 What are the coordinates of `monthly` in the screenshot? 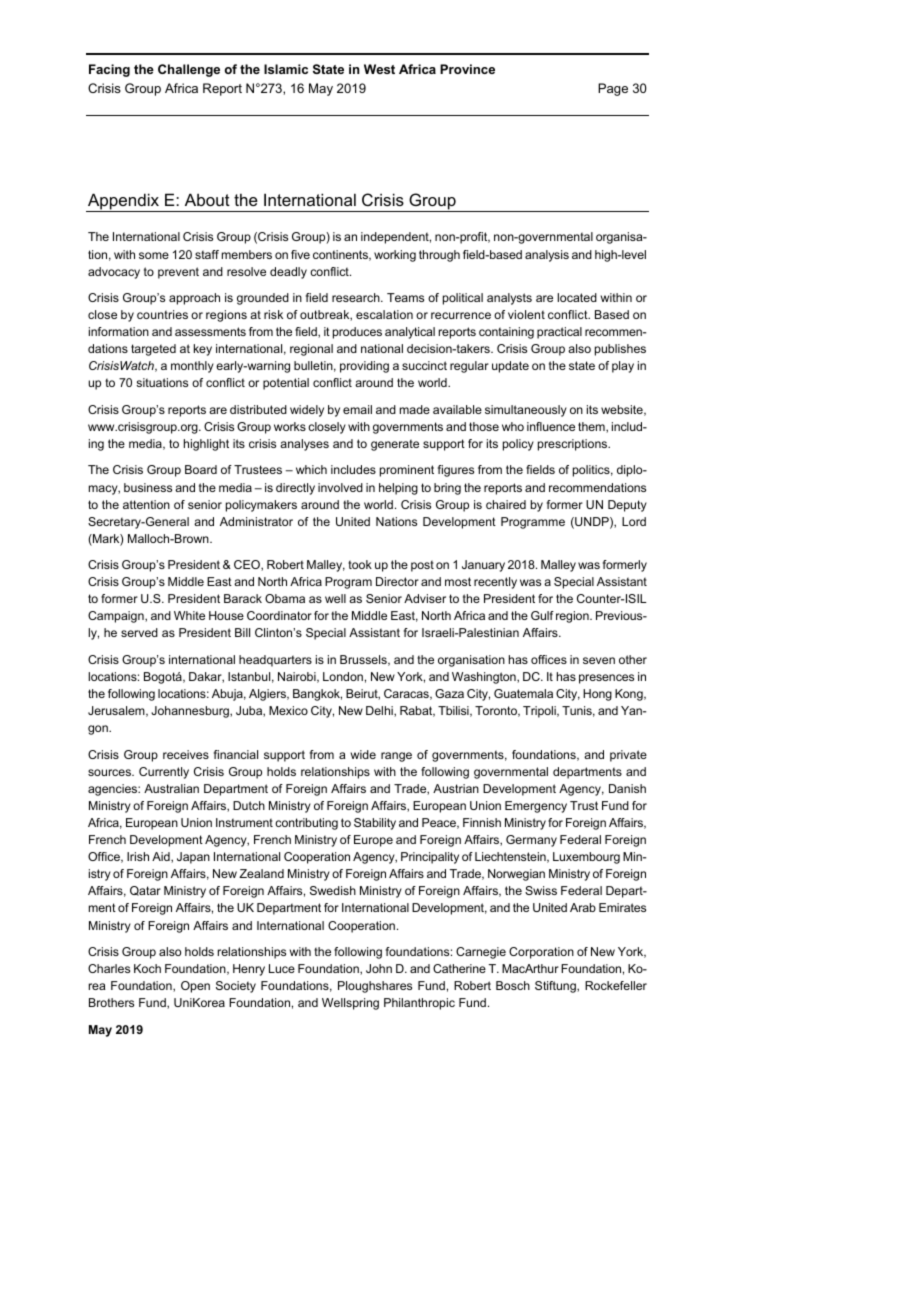 It's located at (192, 367).
